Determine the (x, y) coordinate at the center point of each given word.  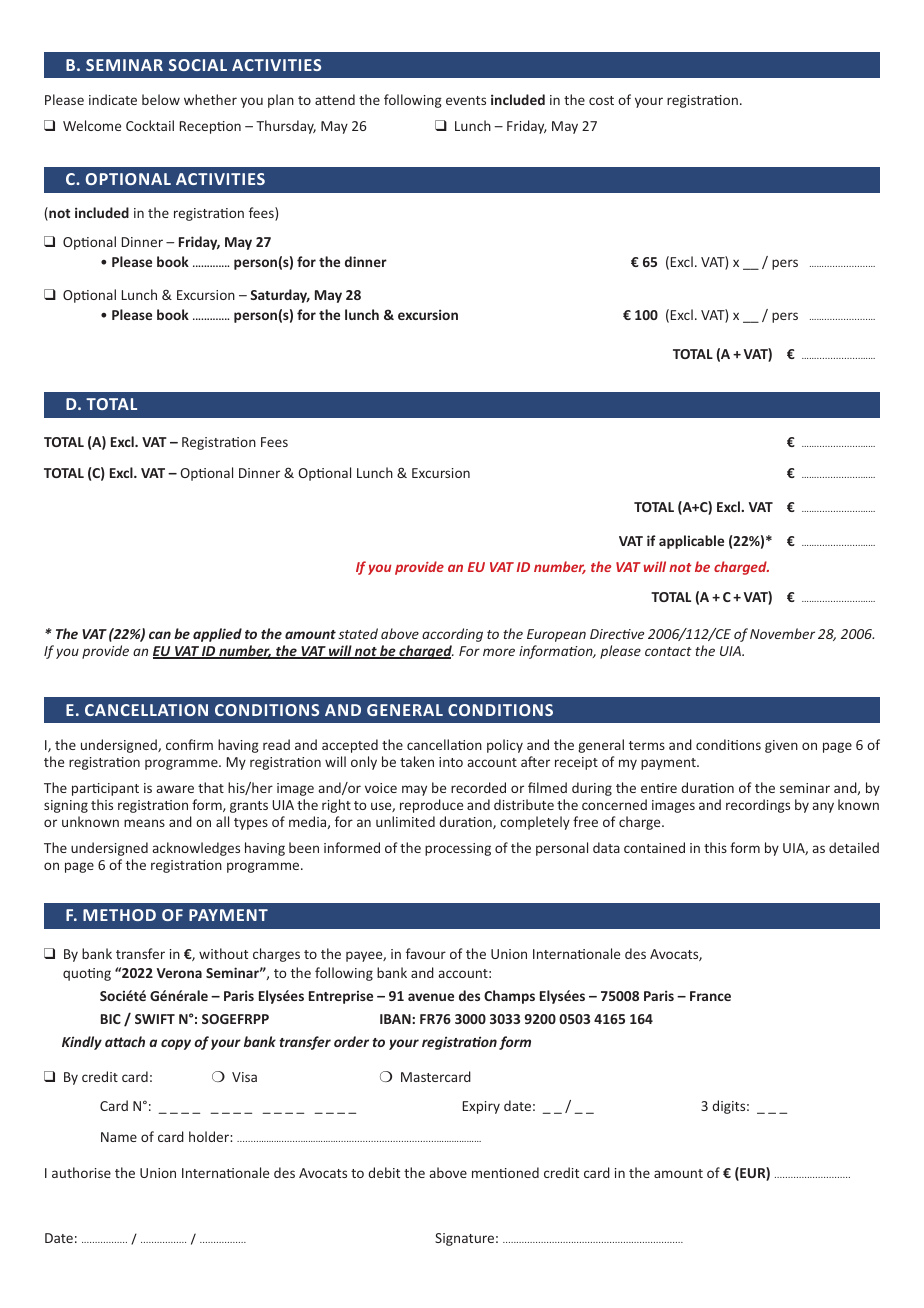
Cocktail (150, 125)
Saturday (280, 296)
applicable (691, 542)
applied (217, 635)
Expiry (481, 1107)
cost (601, 100)
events (466, 100)
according (452, 635)
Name (119, 1137)
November (782, 633)
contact (668, 651)
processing (458, 849)
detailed (854, 847)
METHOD (119, 915)
